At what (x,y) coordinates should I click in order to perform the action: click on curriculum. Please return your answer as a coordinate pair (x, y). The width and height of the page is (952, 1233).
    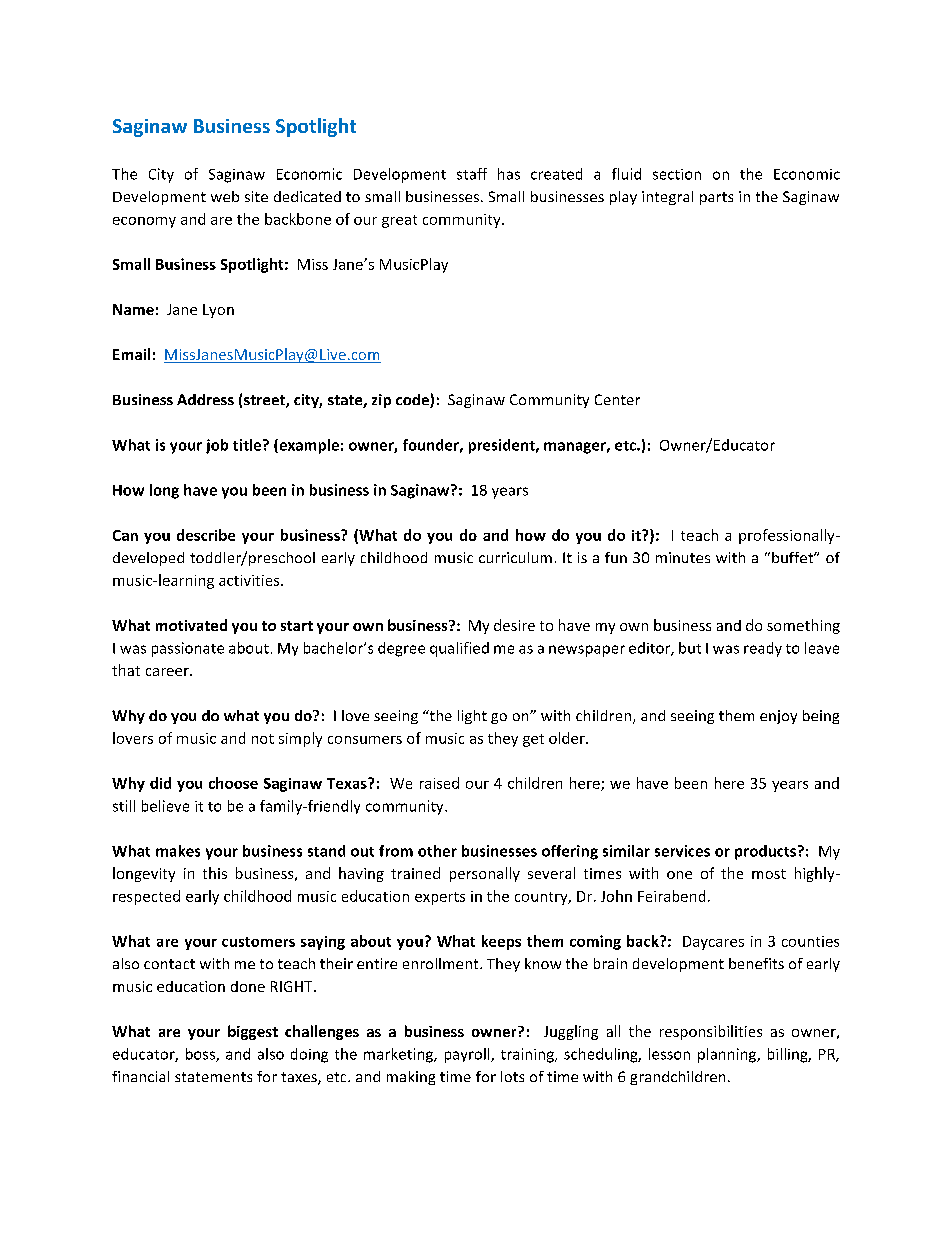
    Looking at the image, I should click on (515, 557).
